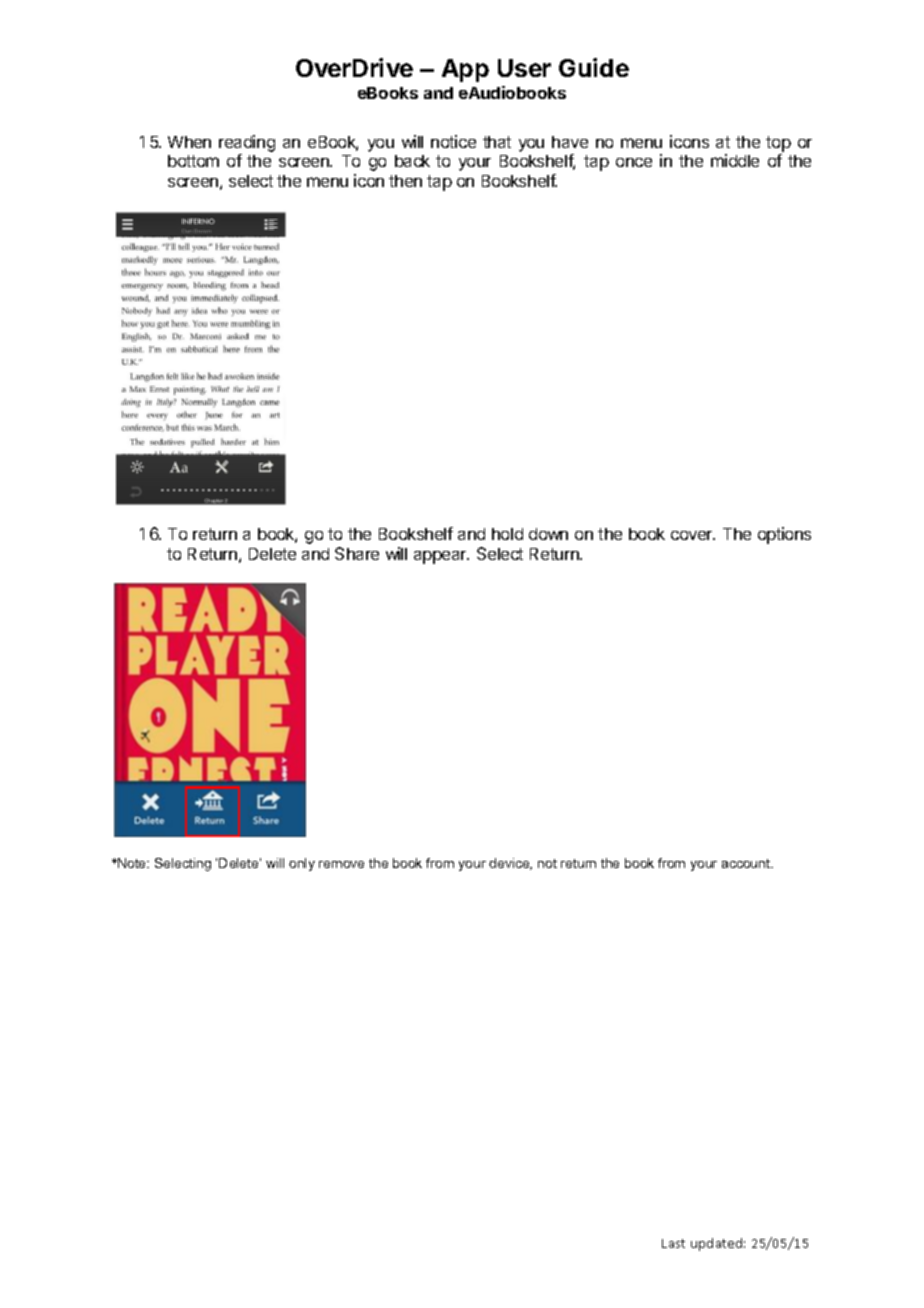 The width and height of the document is (924, 1308). I want to click on device, so click(510, 864).
